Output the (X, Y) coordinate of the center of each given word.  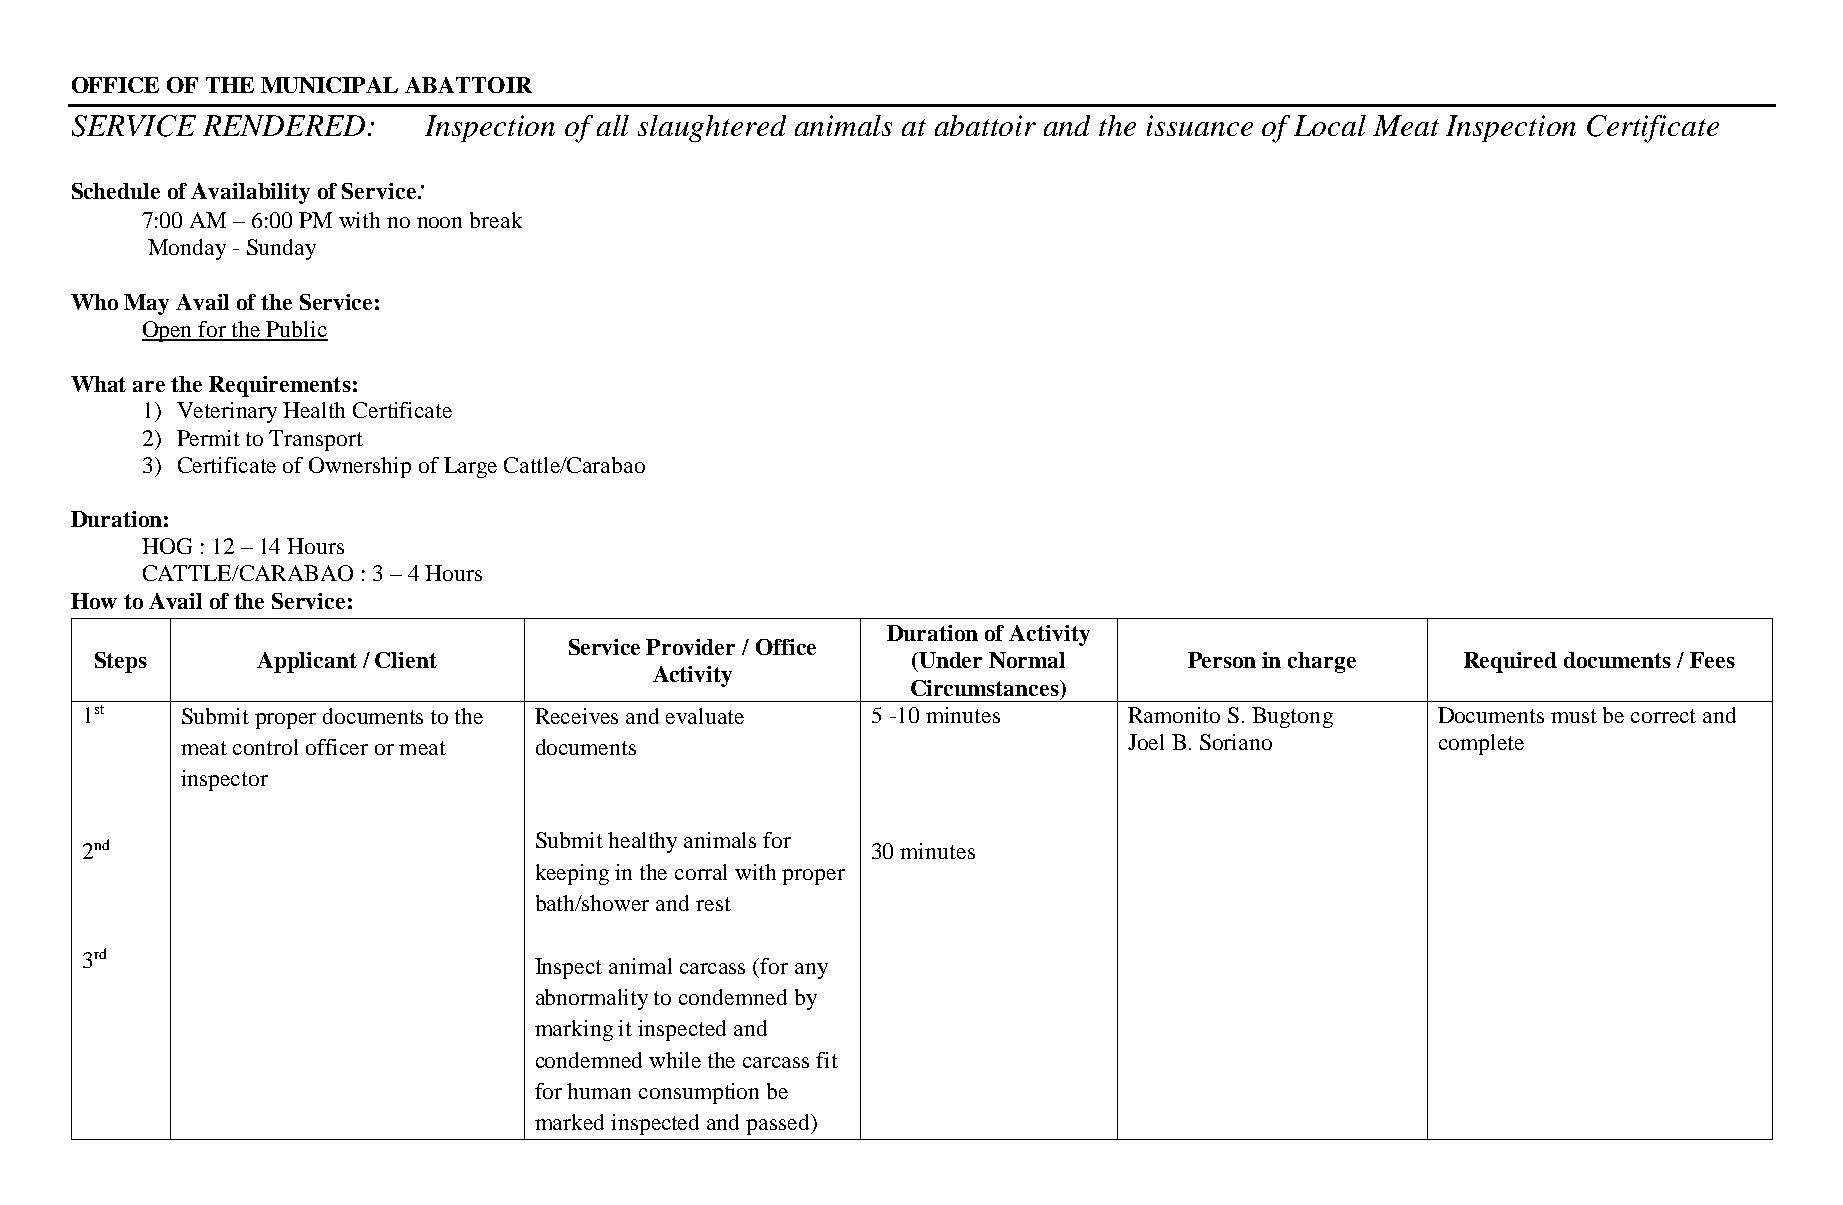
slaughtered (712, 128)
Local (1330, 125)
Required (1510, 662)
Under (949, 660)
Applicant (307, 662)
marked (569, 1122)
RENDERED (284, 125)
